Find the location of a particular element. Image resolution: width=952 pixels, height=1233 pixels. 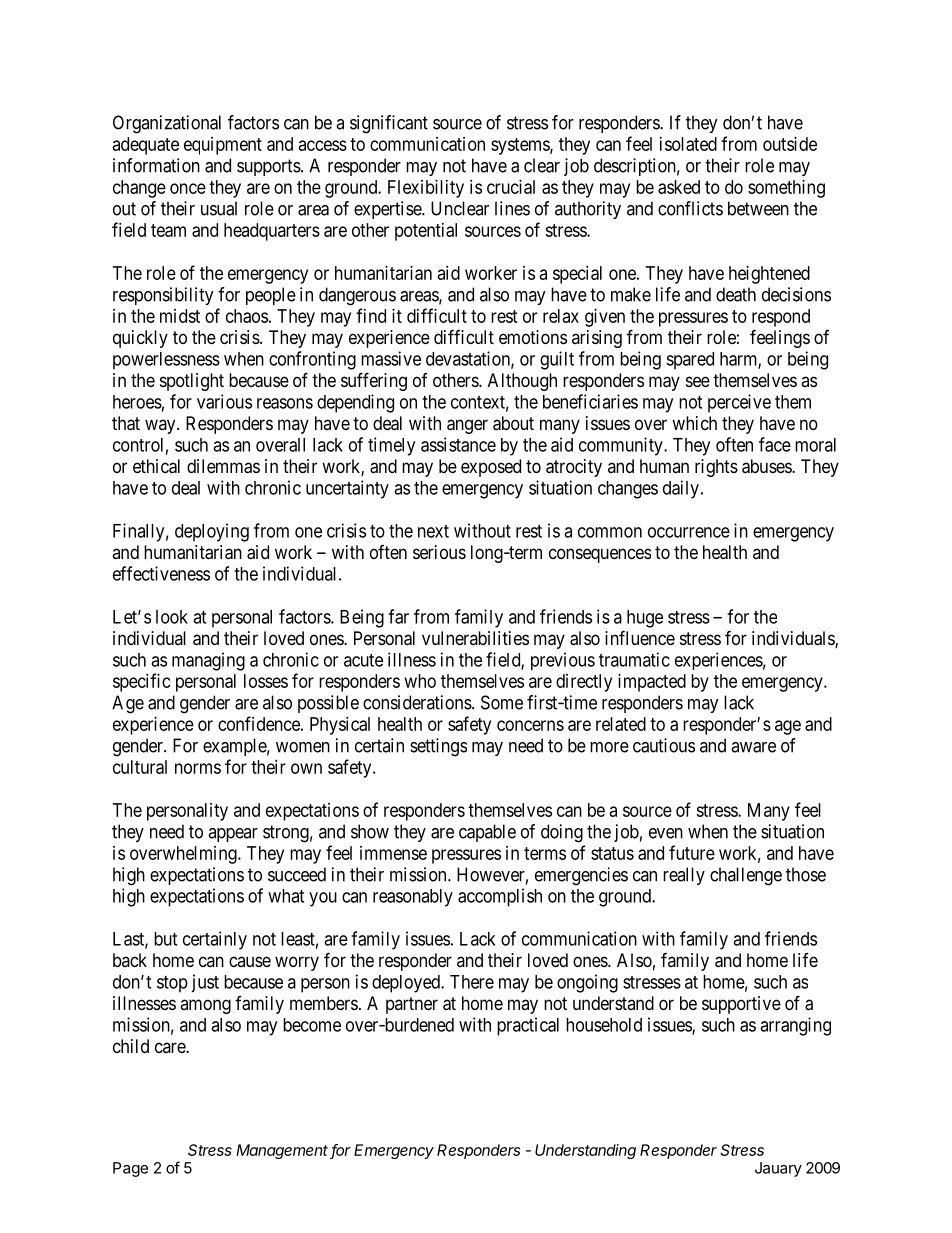

vulnerabilities is located at coordinates (475, 638).
